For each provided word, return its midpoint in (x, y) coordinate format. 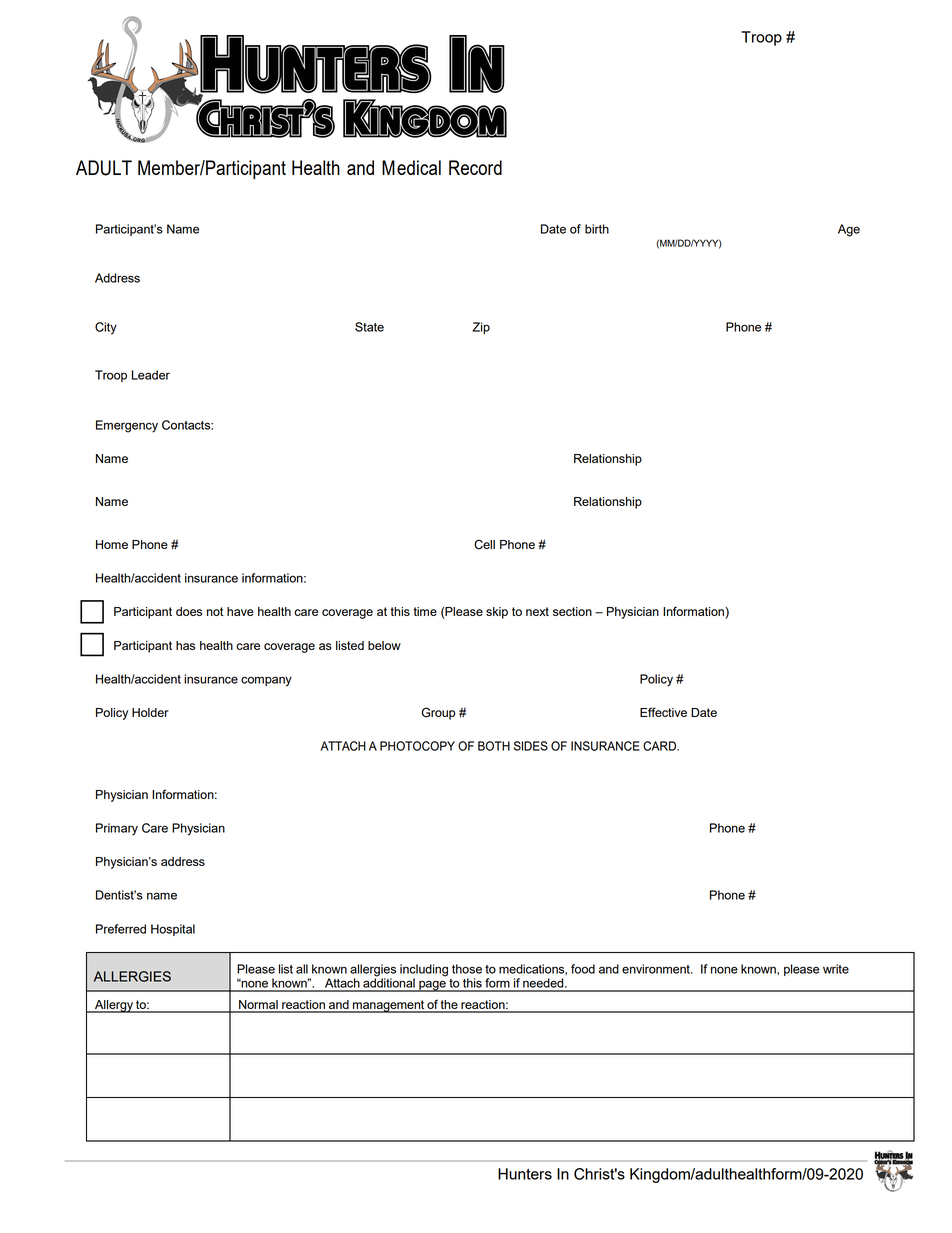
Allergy (114, 1006)
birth (597, 229)
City (106, 328)
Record (475, 167)
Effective (663, 712)
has (185, 645)
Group (438, 713)
